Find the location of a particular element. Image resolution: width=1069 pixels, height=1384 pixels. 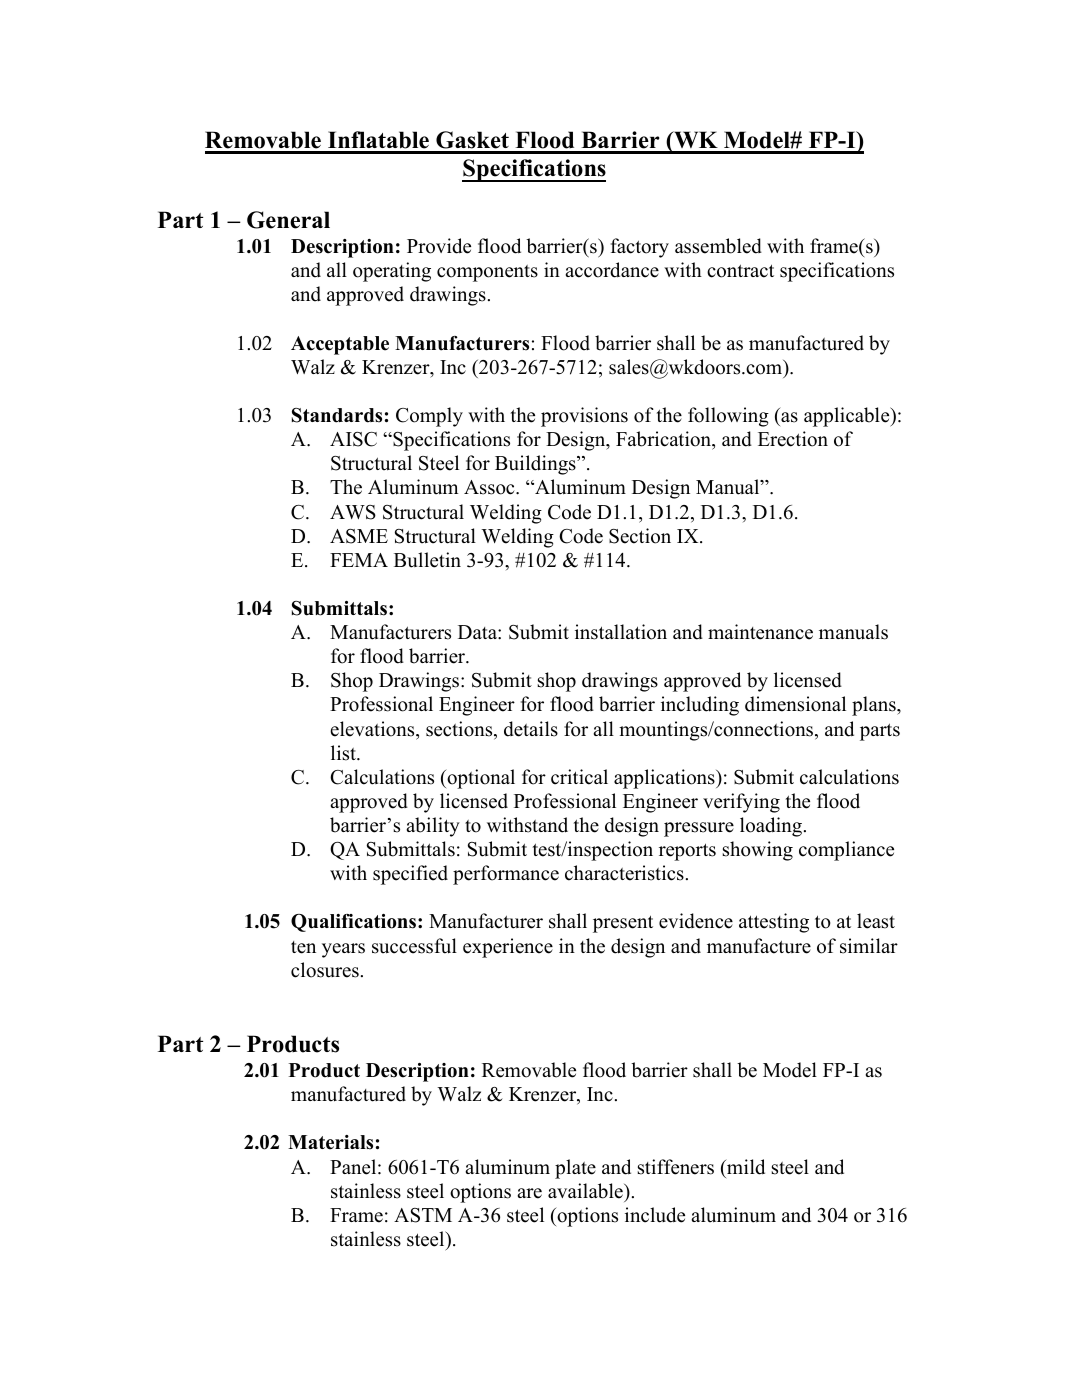

Panel is located at coordinates (354, 1167).
